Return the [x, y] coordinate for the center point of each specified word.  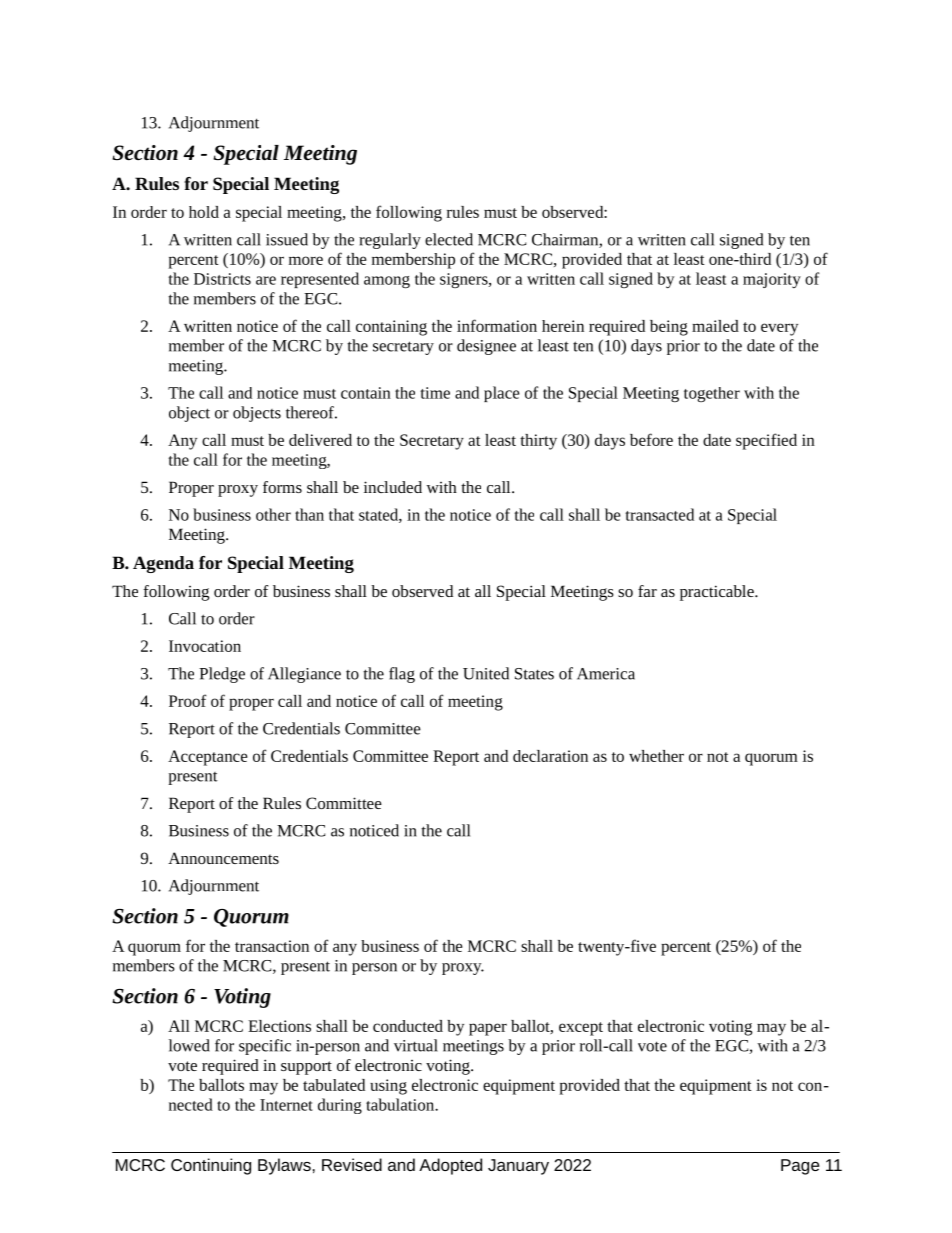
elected [449, 239]
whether [656, 756]
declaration [550, 756]
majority [772, 280]
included [393, 487]
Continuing [211, 1166]
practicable [718, 593]
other [273, 514]
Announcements [223, 858]
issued [287, 239]
